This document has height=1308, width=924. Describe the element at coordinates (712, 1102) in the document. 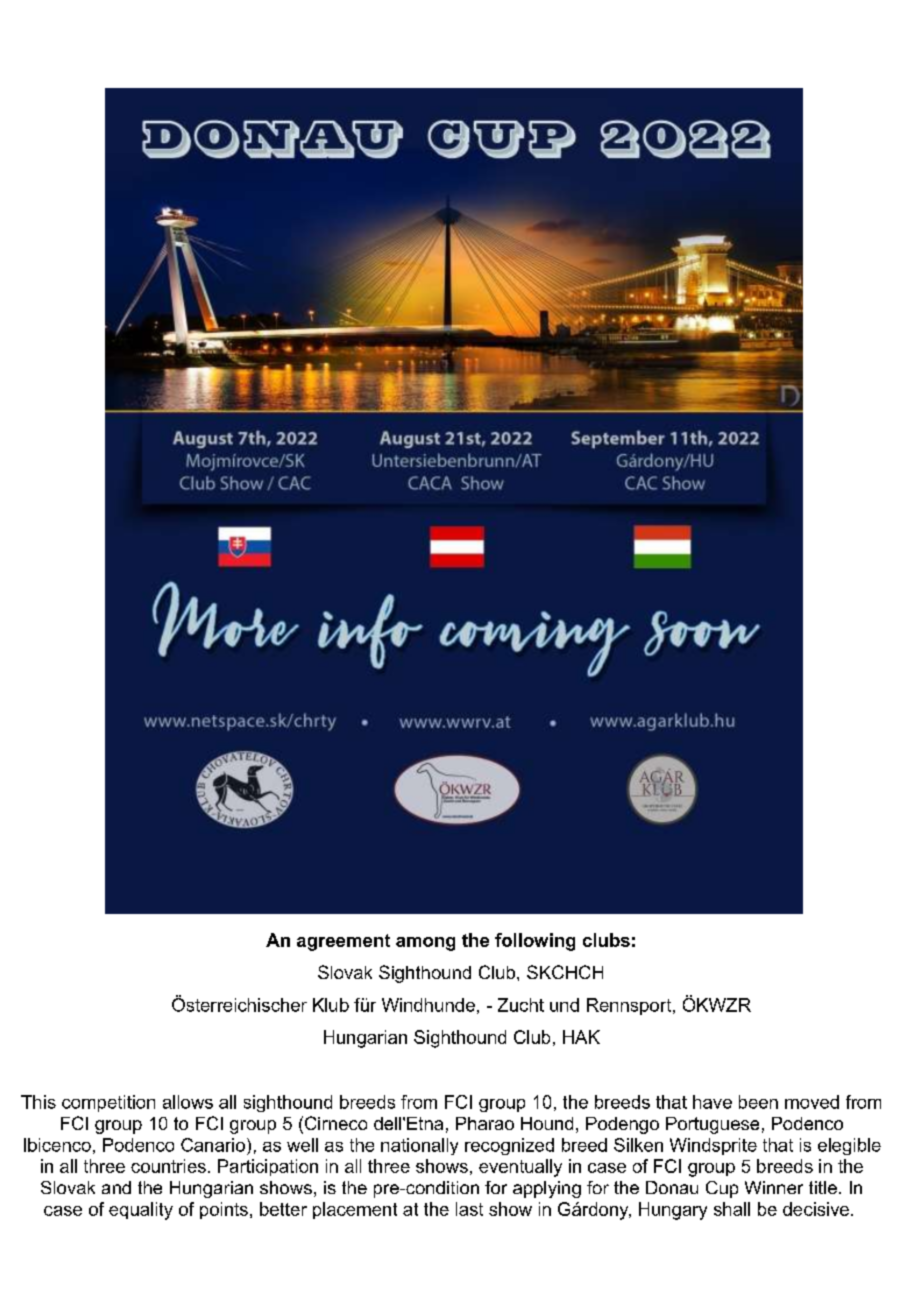

I see `have` at that location.
